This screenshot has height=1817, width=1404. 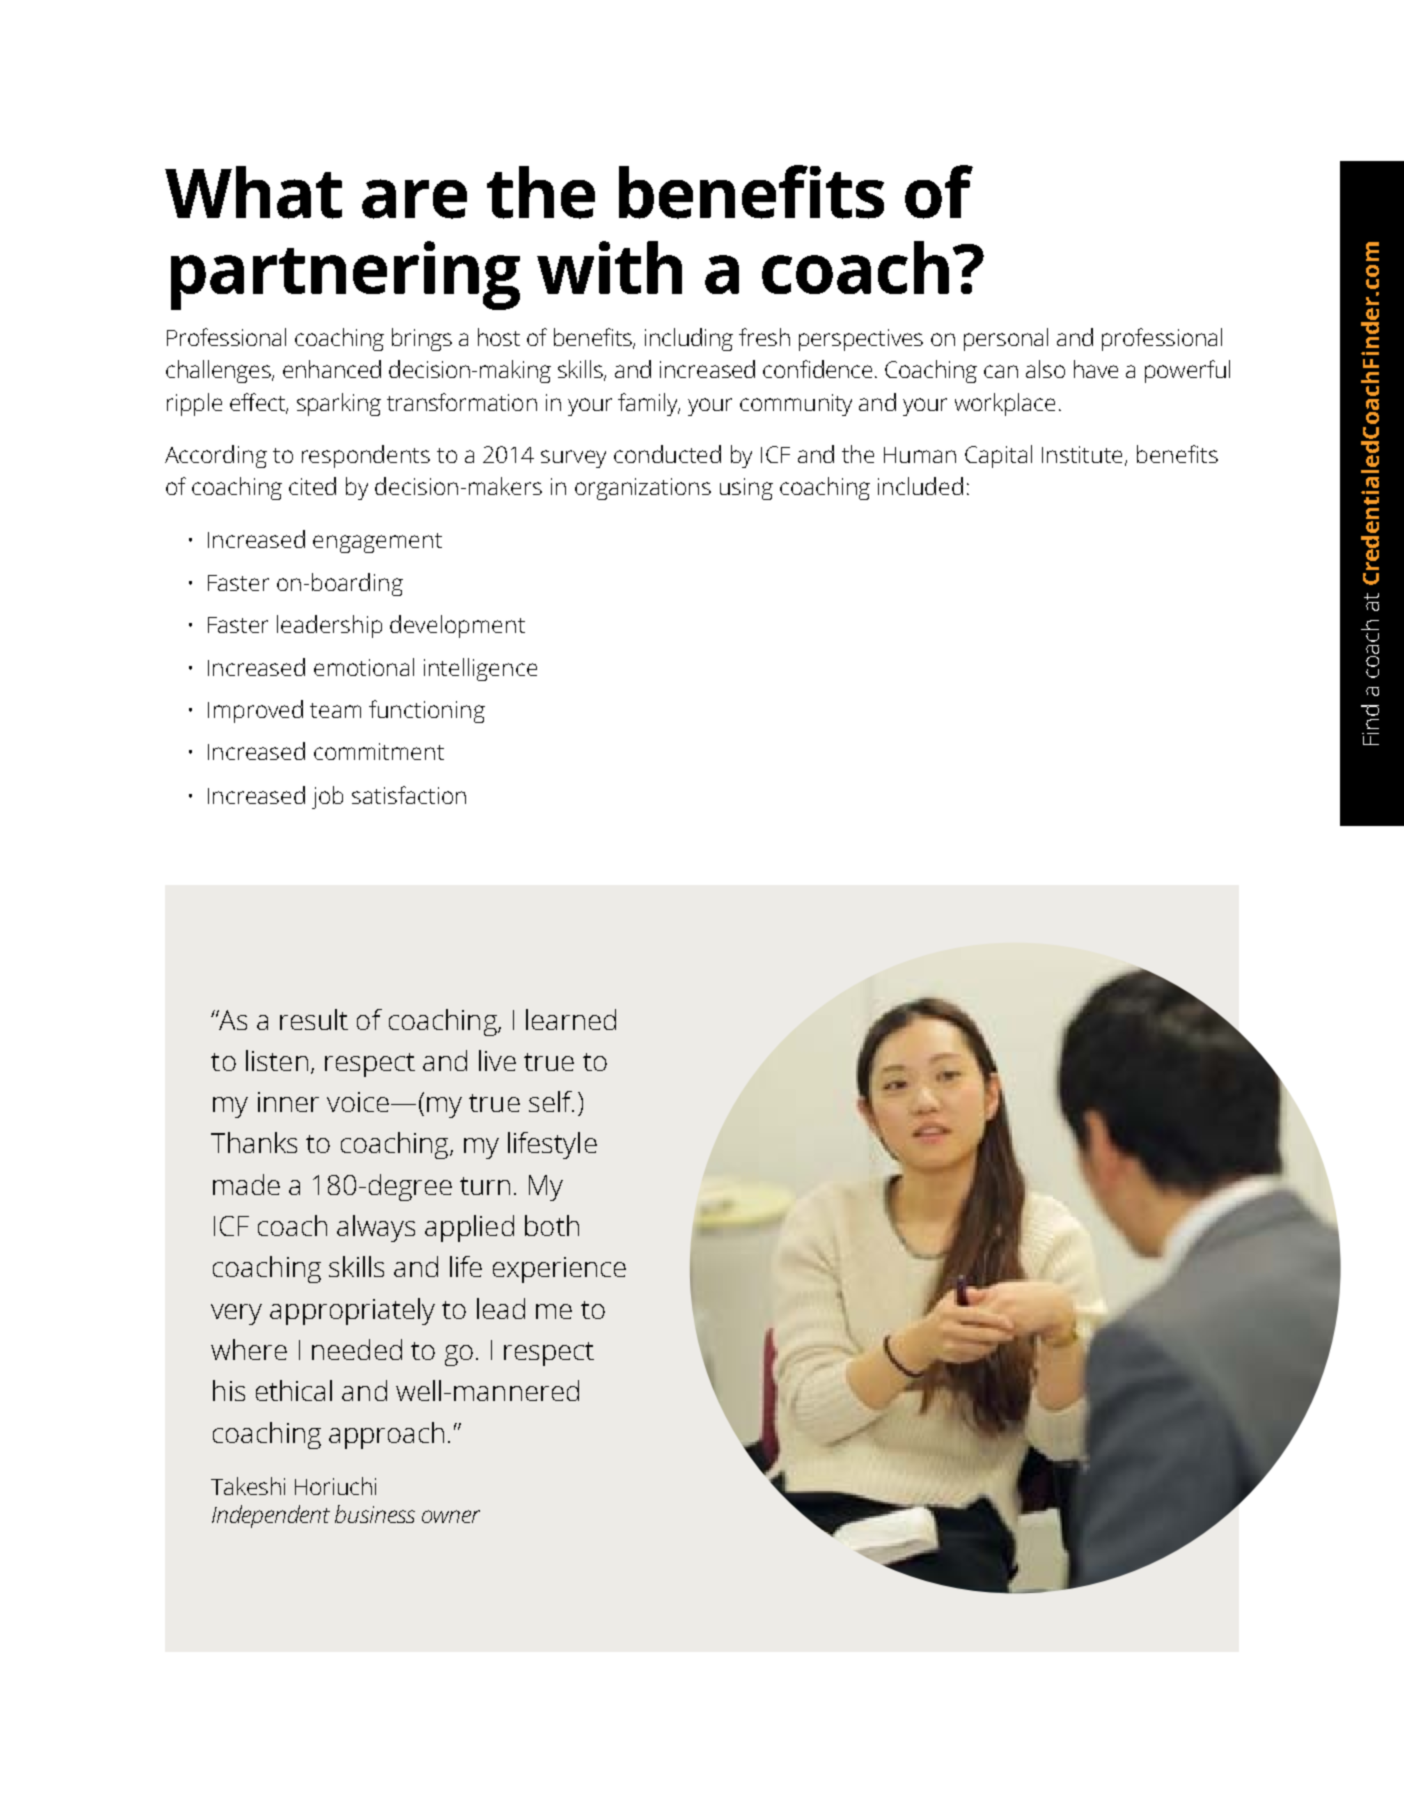 I want to click on with, so click(x=609, y=267).
